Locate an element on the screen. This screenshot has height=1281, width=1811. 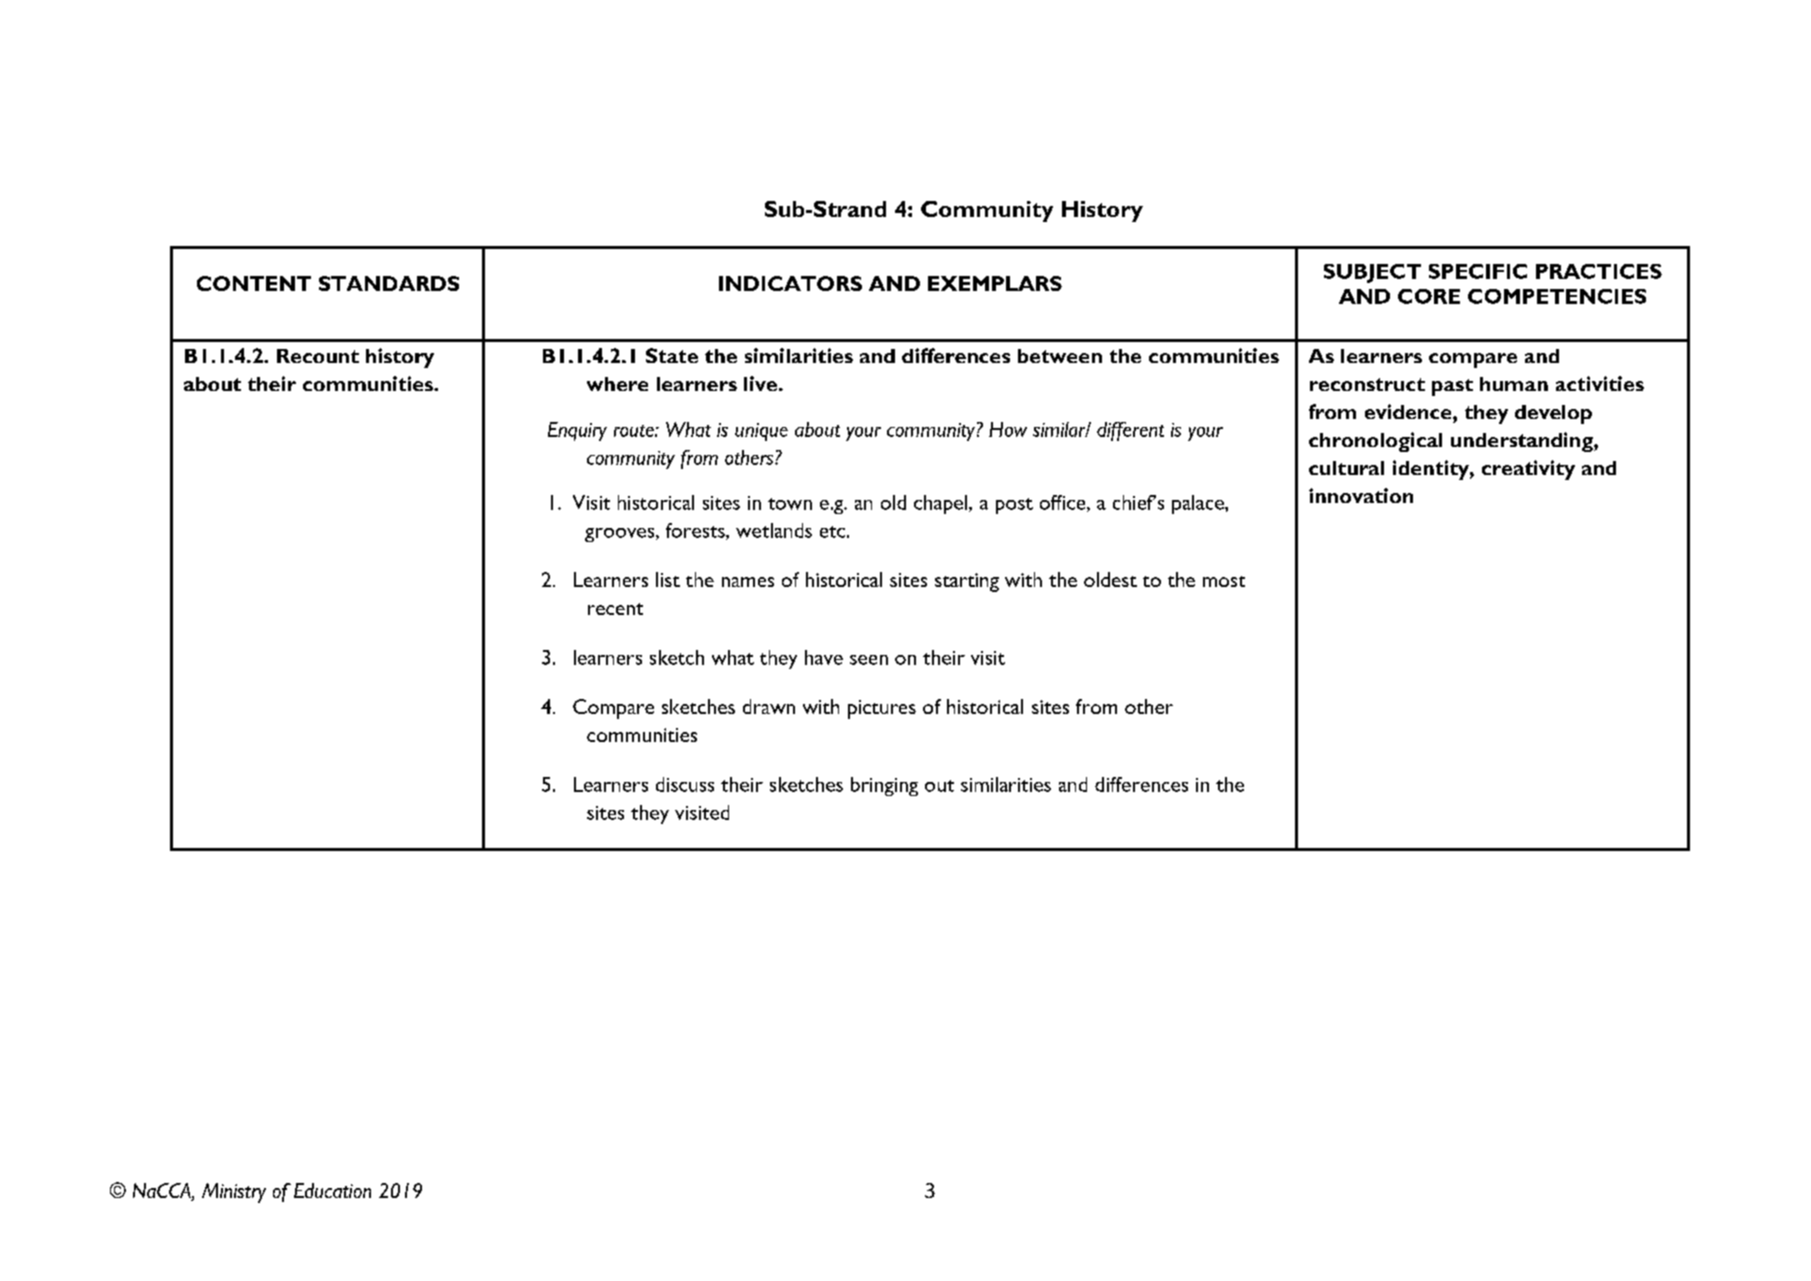
most is located at coordinates (1224, 581).
